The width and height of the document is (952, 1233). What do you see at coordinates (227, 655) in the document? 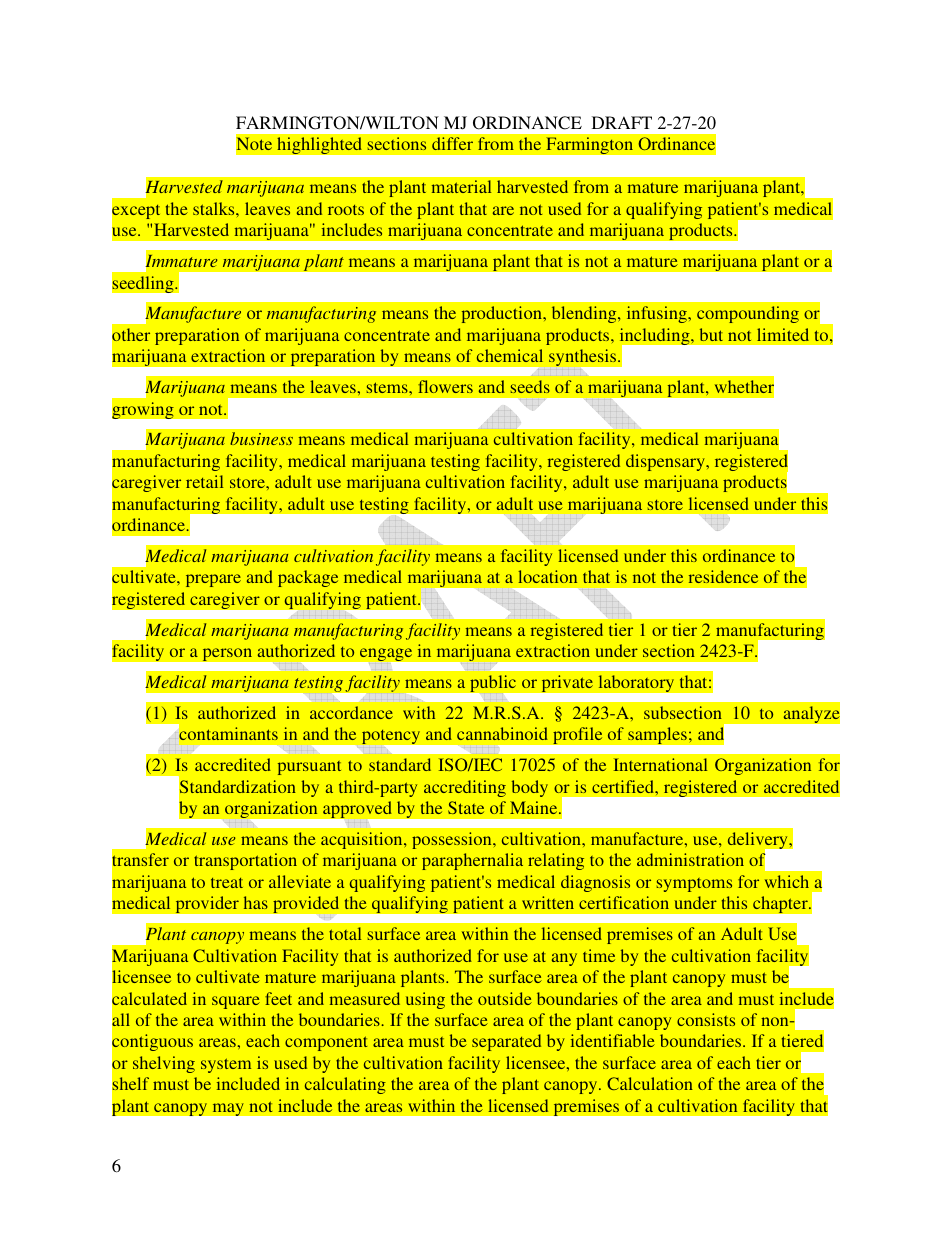
I see `person` at bounding box center [227, 655].
